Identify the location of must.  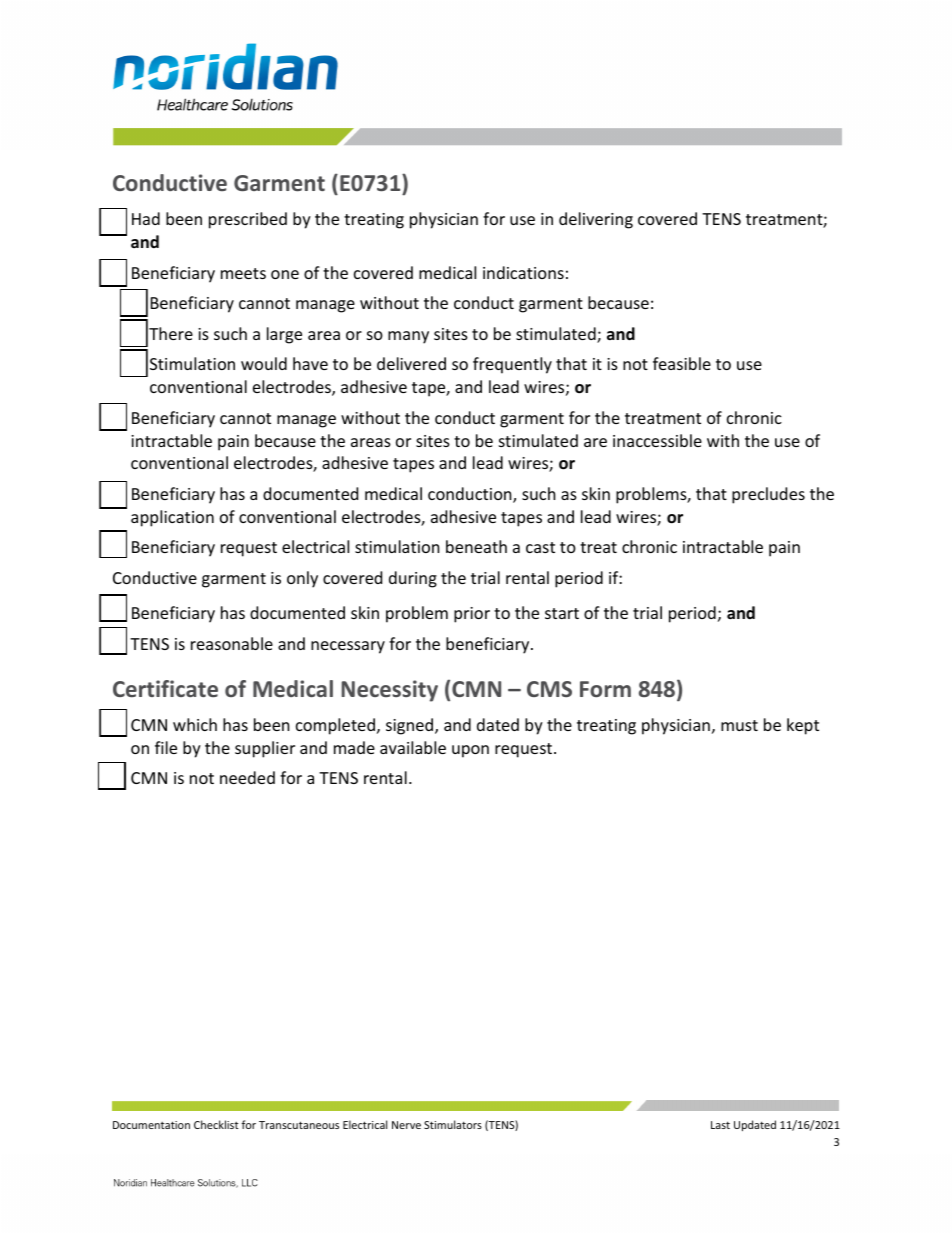
(739, 725).
